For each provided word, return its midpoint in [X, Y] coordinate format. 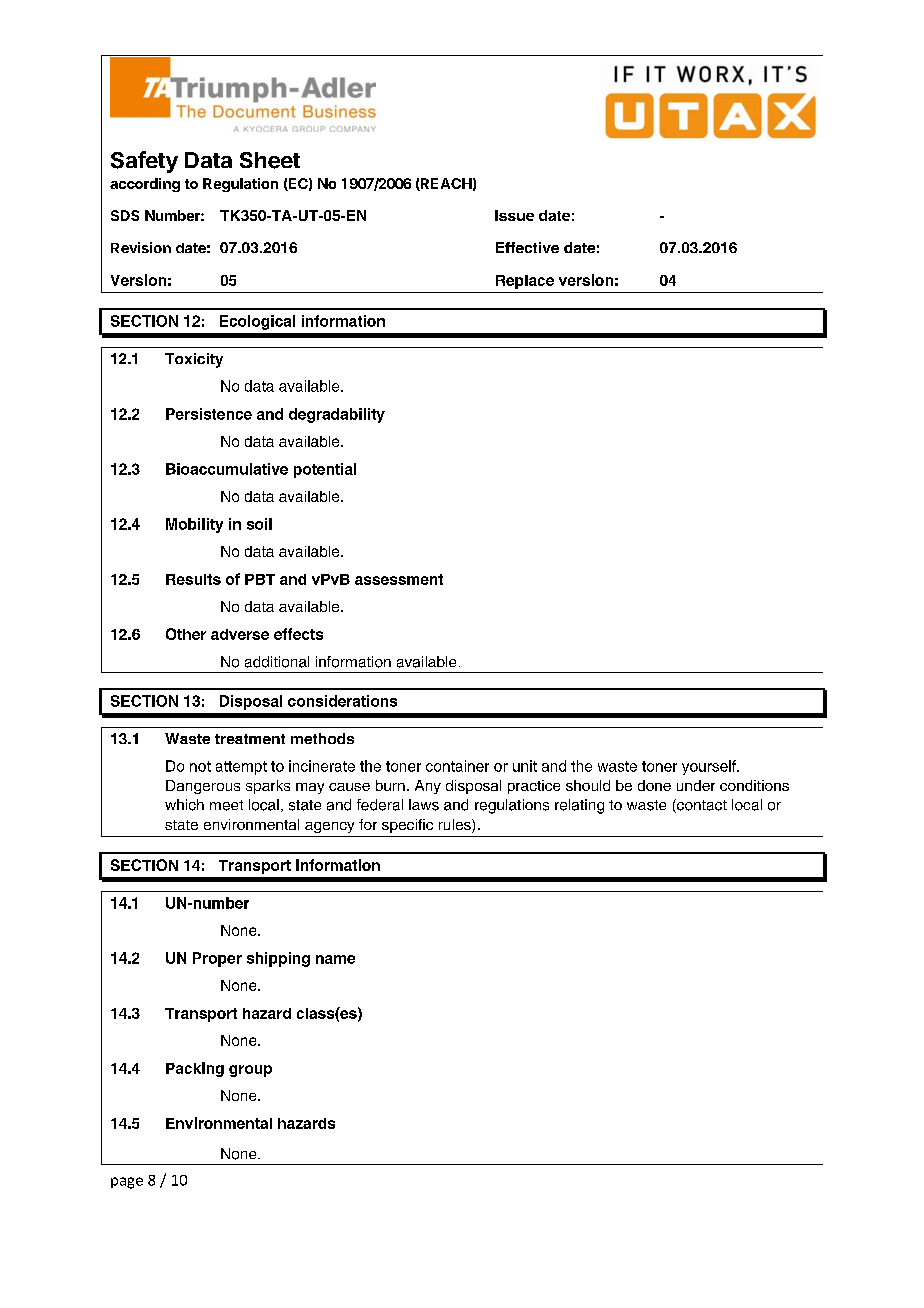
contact [701, 806]
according [145, 185]
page [127, 1183]
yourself [710, 767]
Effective [527, 247]
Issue [514, 215]
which [184, 805]
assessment [399, 579]
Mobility [194, 525]
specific [407, 826]
